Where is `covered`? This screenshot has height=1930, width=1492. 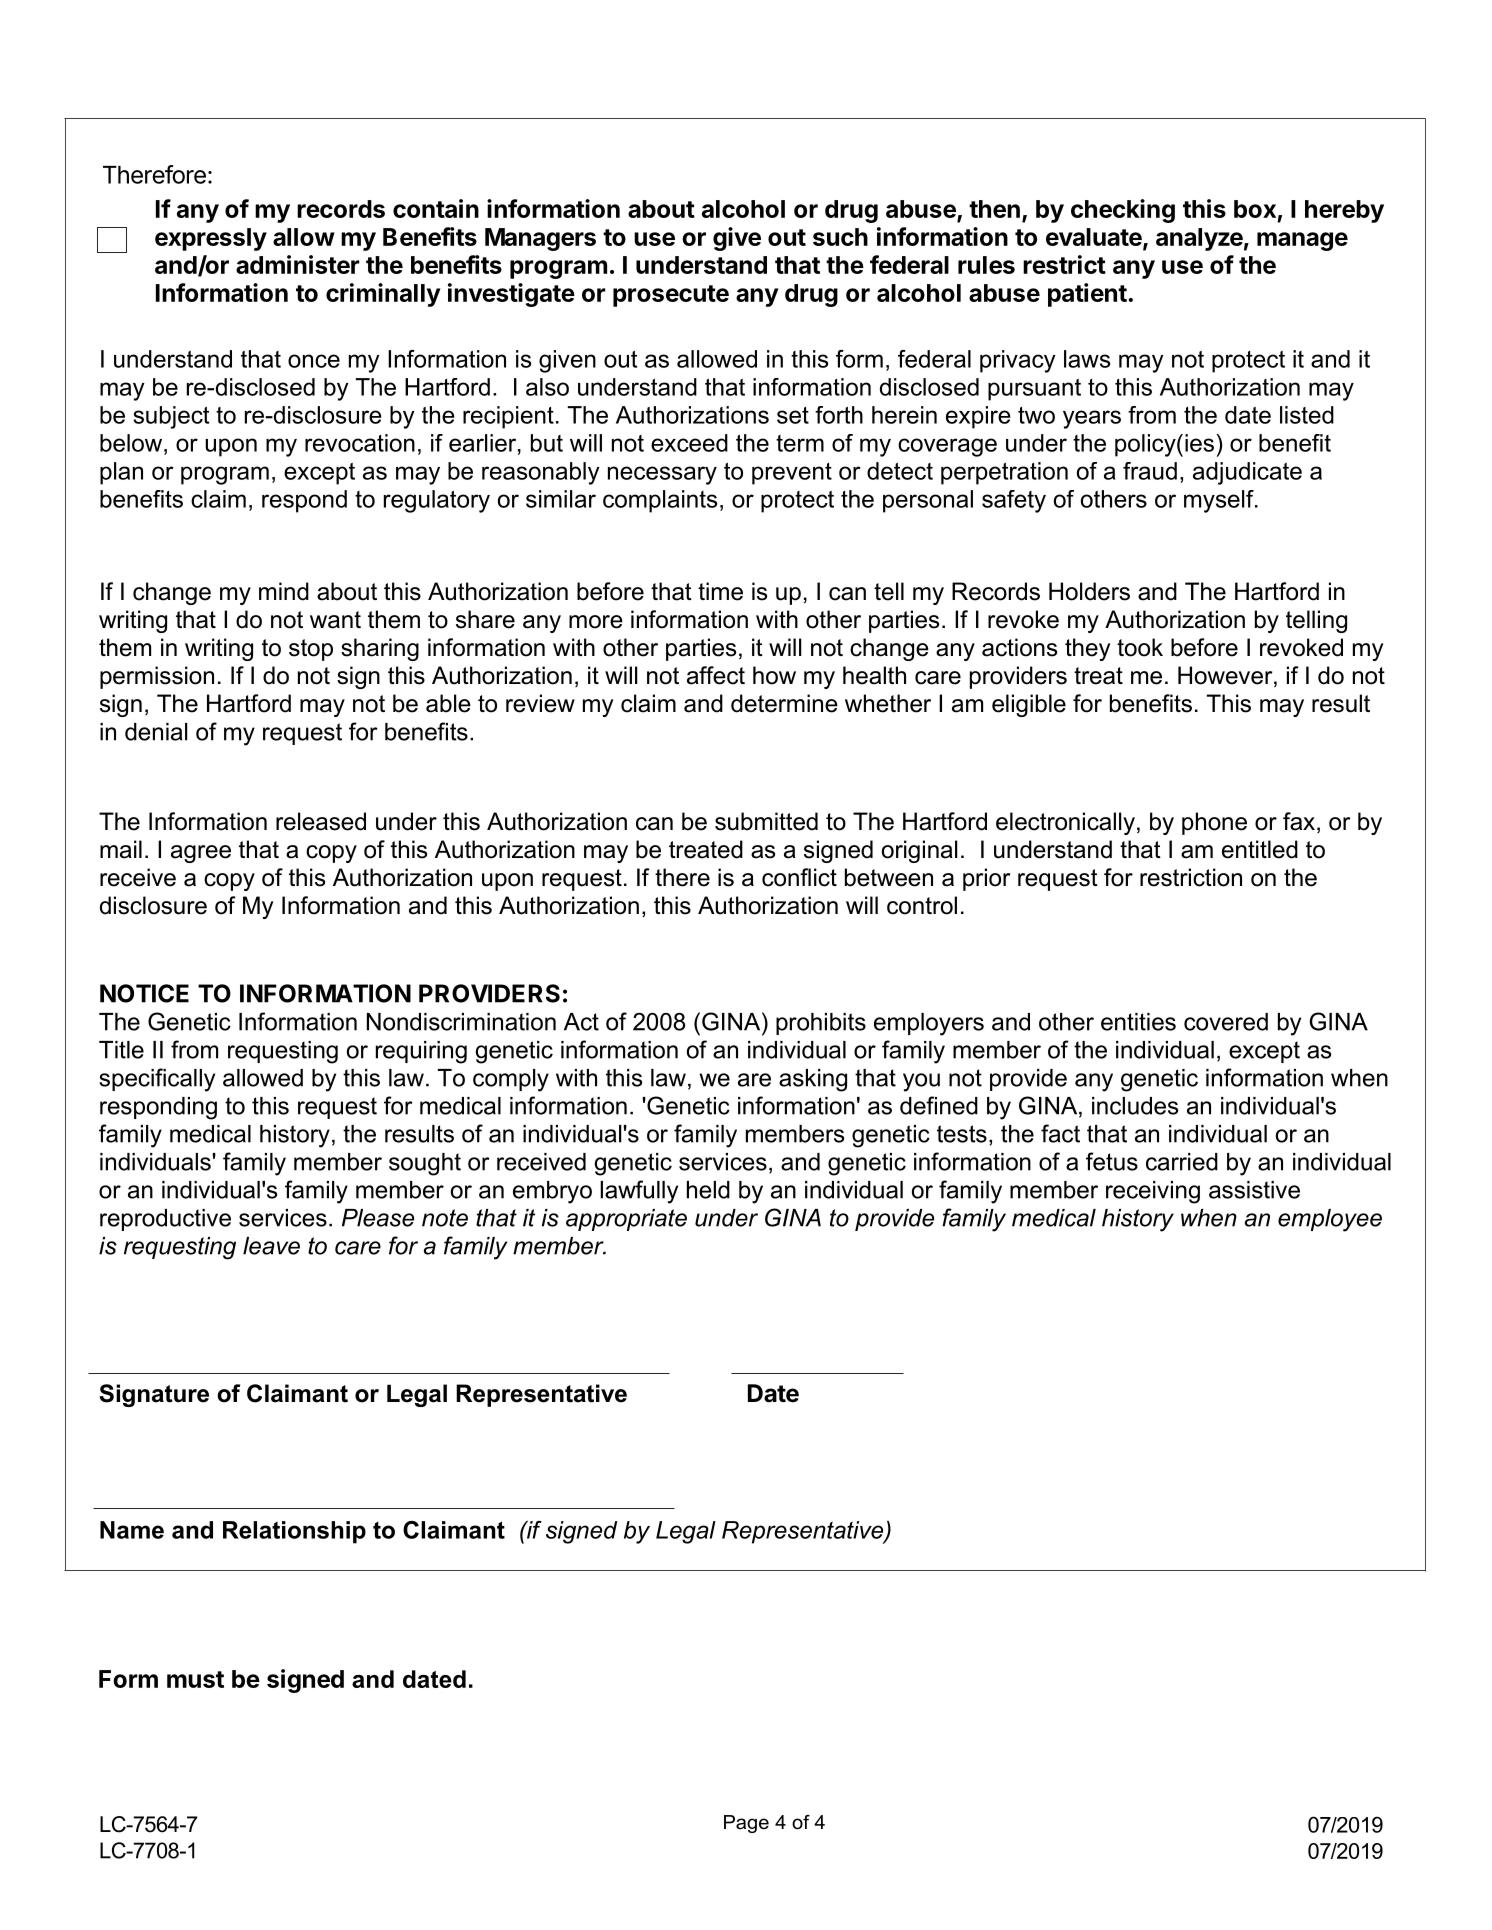 covered is located at coordinates (1226, 1022).
